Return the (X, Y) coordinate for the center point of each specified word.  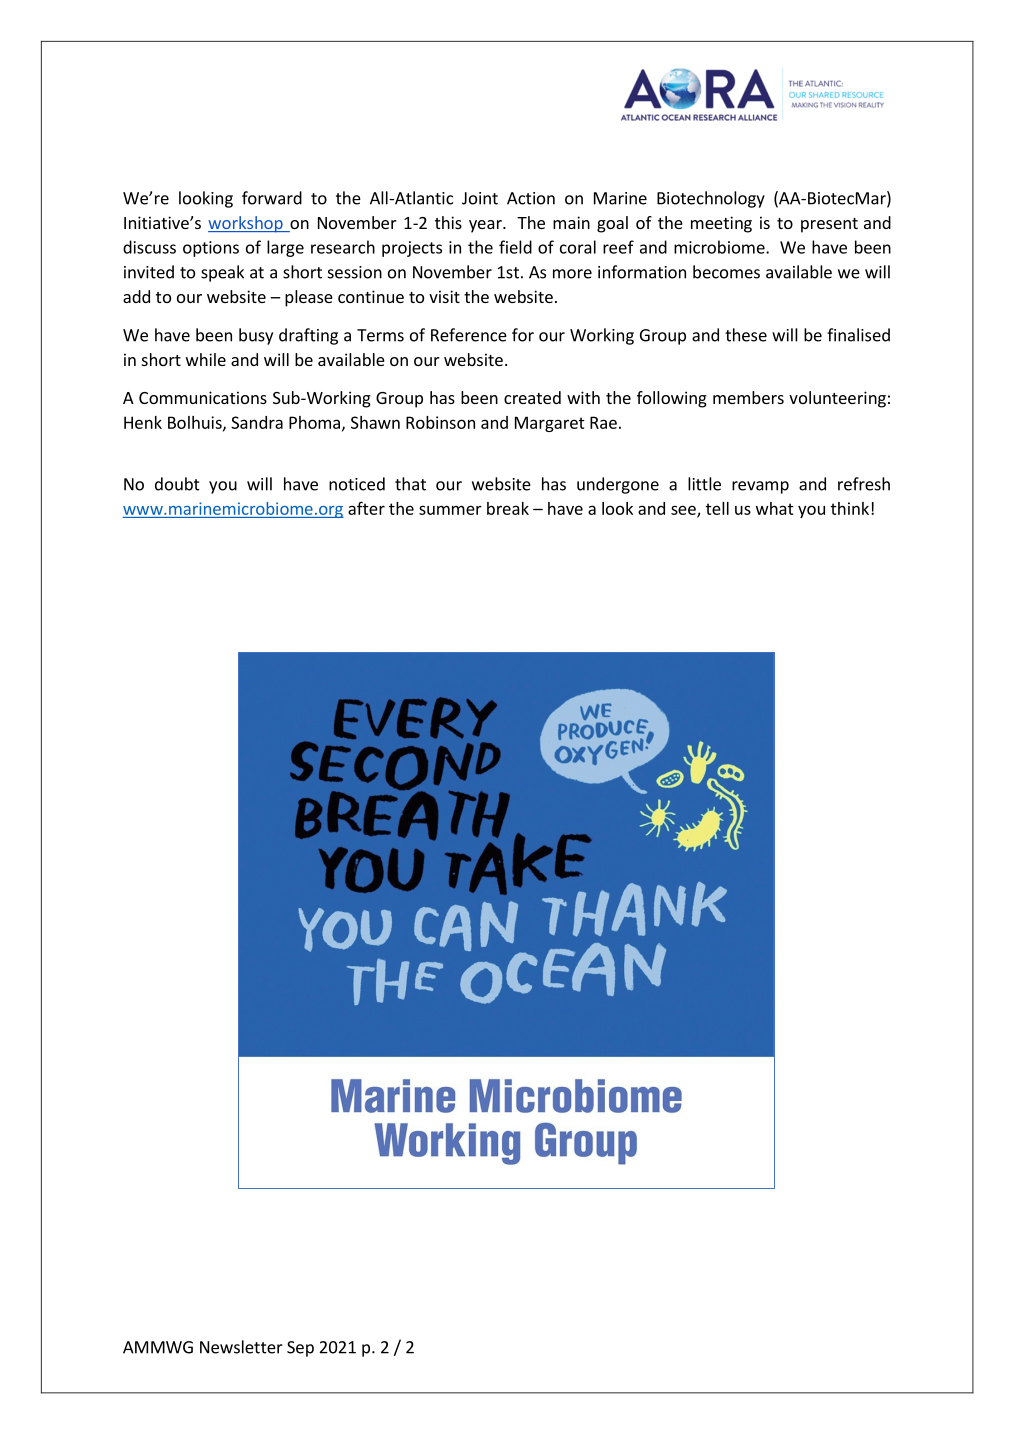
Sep (300, 1349)
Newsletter (241, 1347)
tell (717, 508)
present (829, 225)
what (775, 508)
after (366, 508)
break (508, 508)
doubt (177, 484)
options (211, 249)
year (486, 226)
